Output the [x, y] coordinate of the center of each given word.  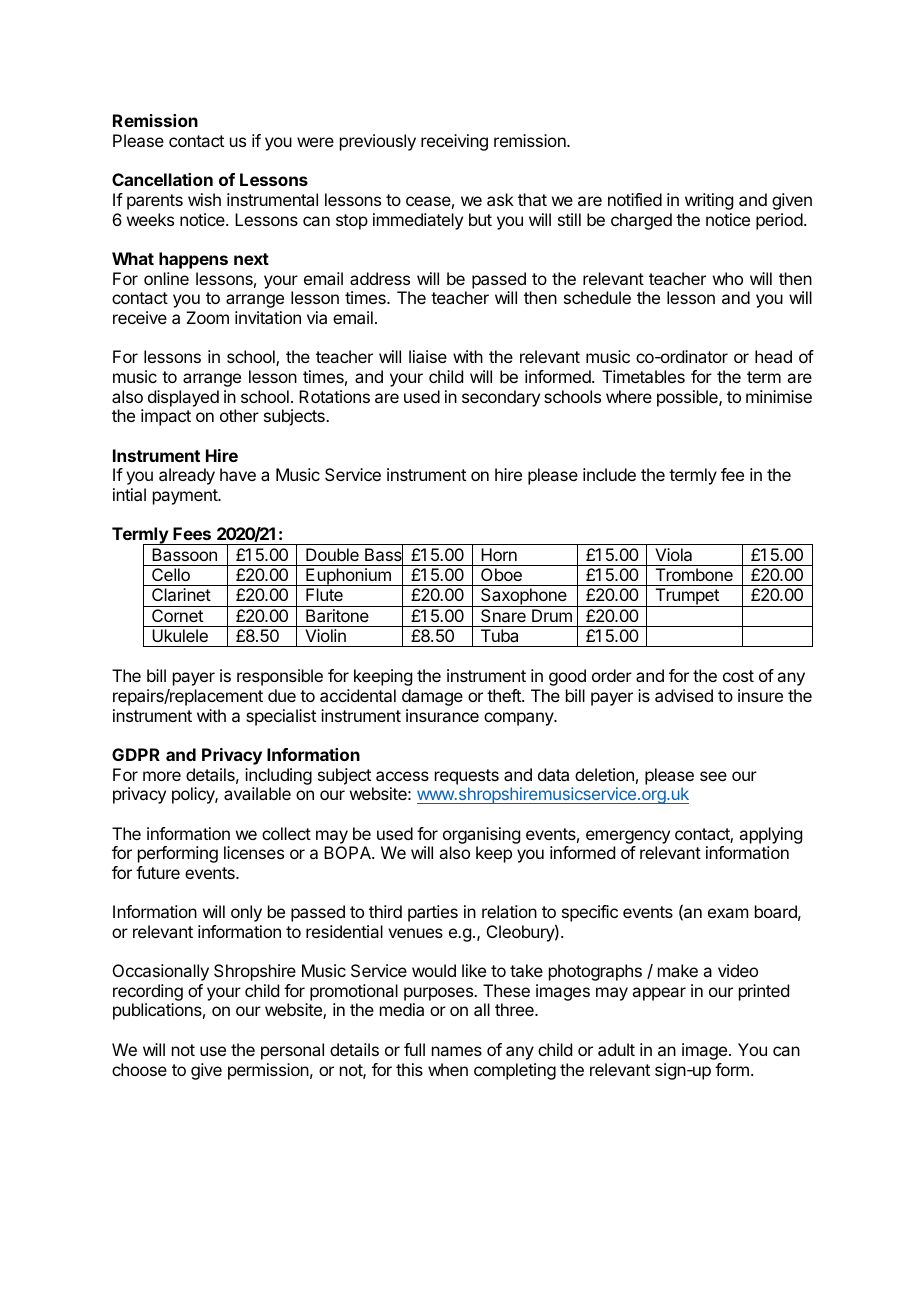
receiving [454, 142]
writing [709, 201]
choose [139, 1069]
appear [659, 994]
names [457, 1051]
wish [204, 199]
